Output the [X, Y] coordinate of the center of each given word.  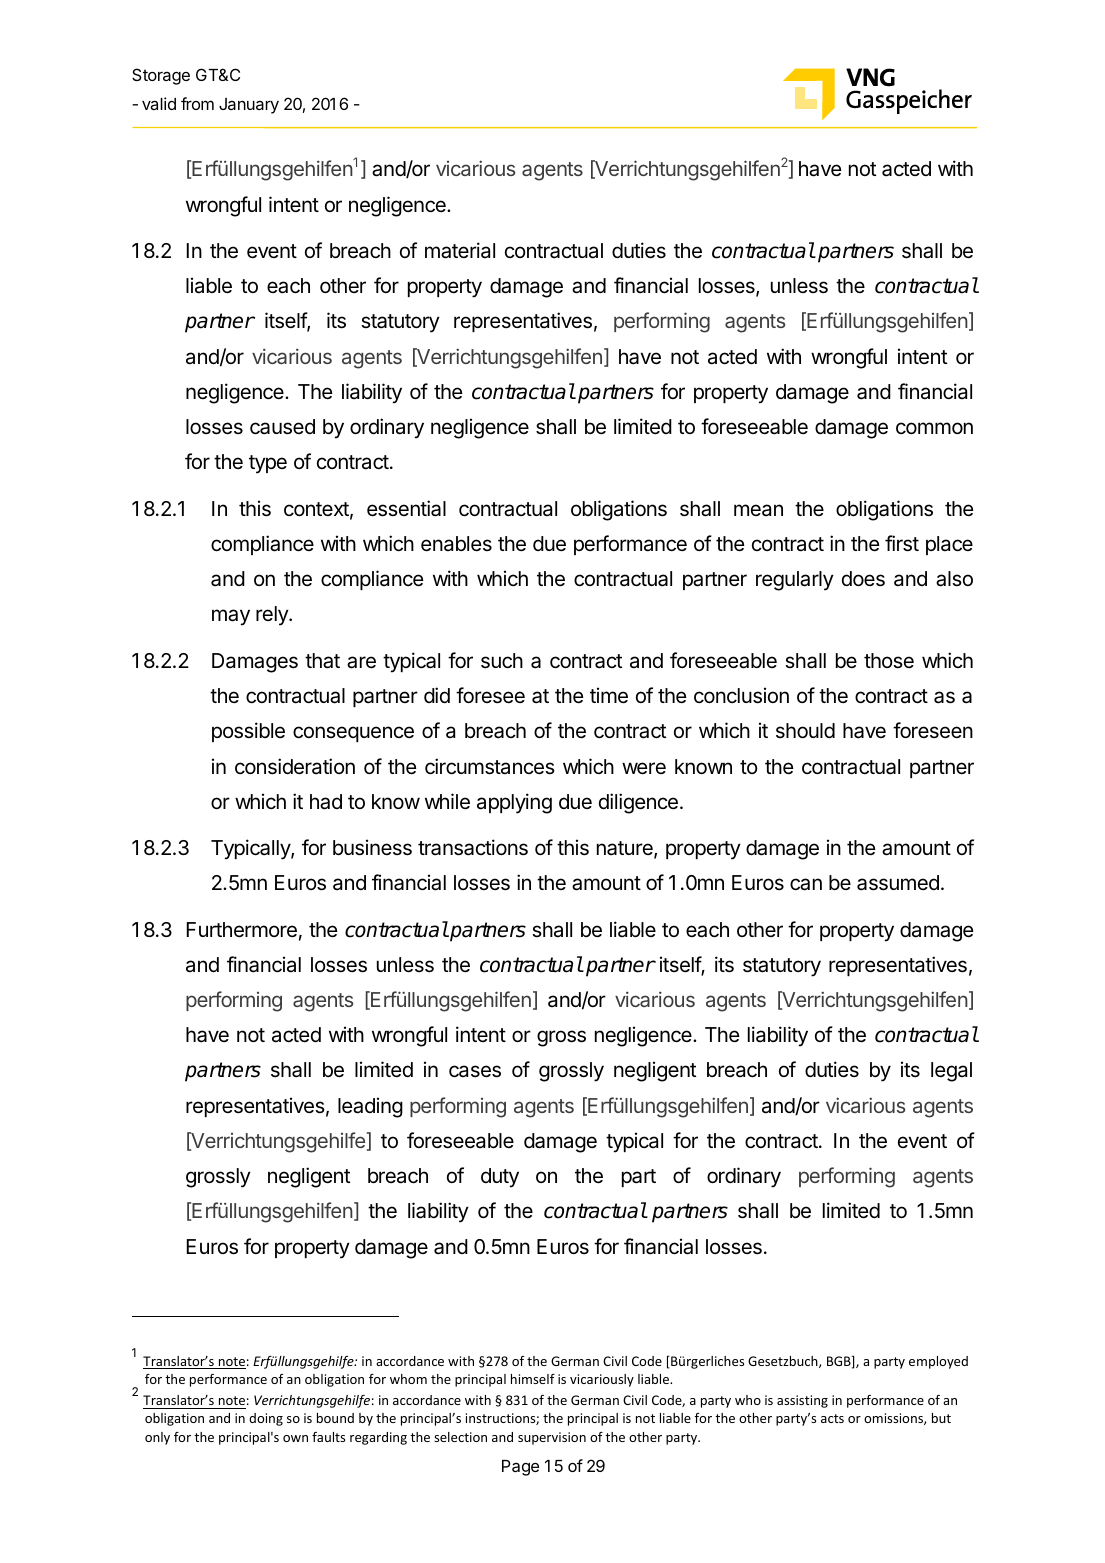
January [249, 106]
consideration [295, 766]
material [460, 250]
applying [514, 803]
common [934, 428]
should [805, 730]
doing [266, 1419]
